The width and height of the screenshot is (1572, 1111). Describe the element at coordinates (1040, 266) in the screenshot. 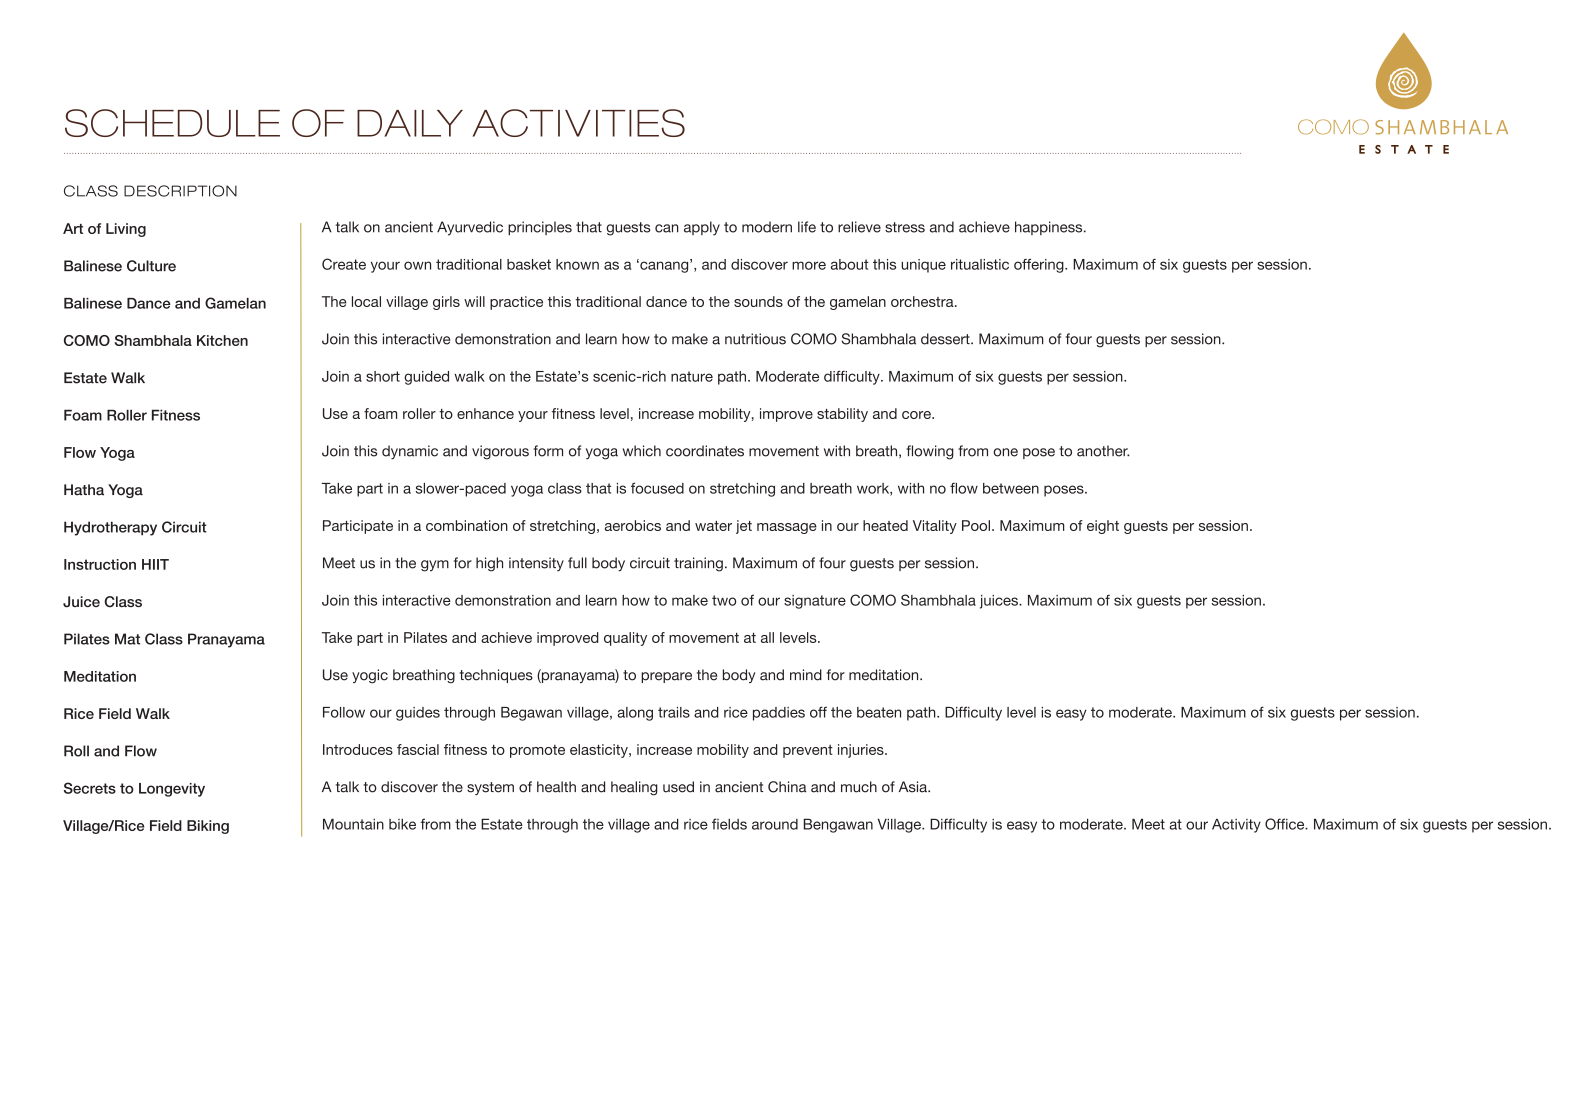

I see `offering` at that location.
